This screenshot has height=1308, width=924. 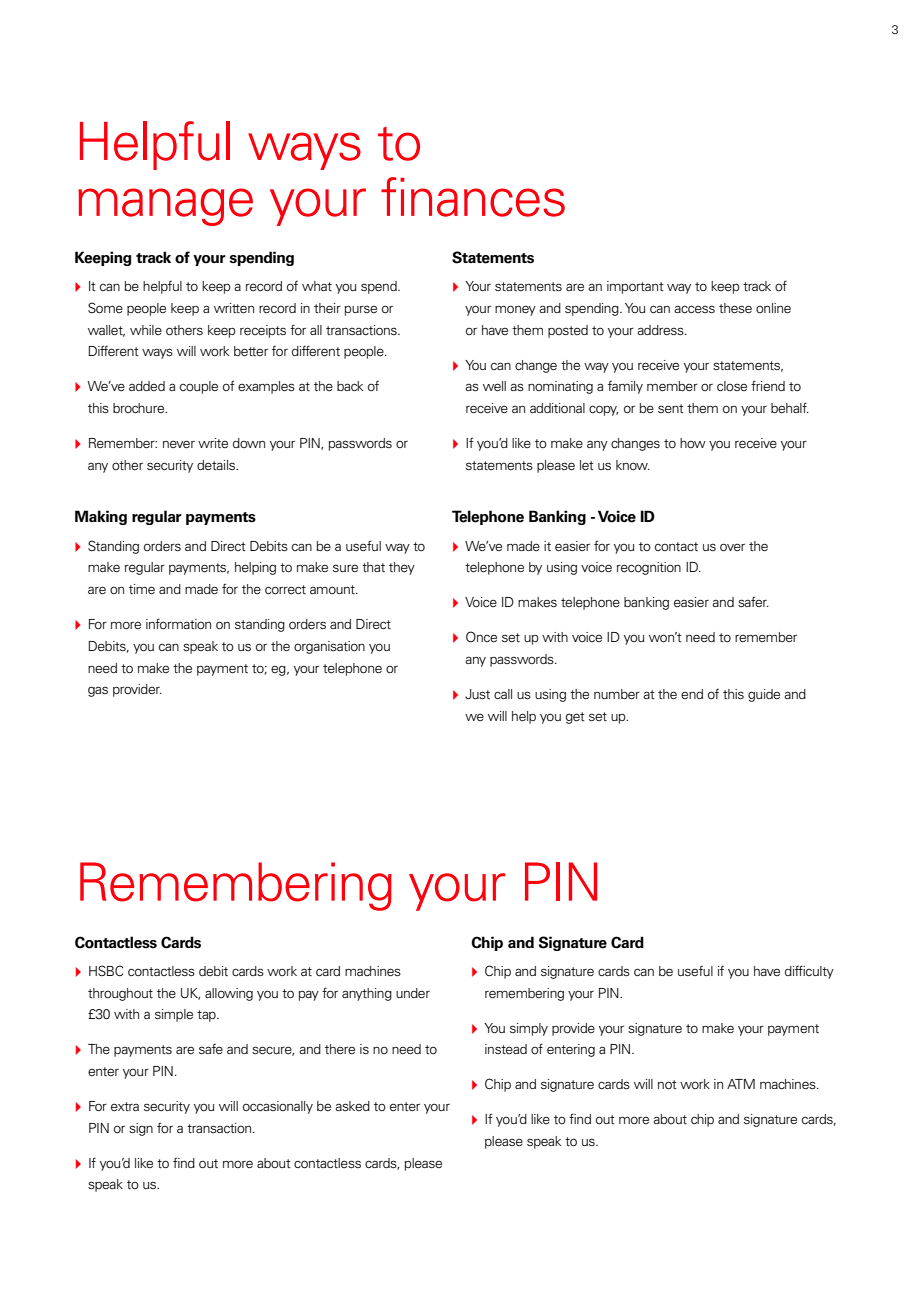 I want to click on they, so click(x=402, y=568).
